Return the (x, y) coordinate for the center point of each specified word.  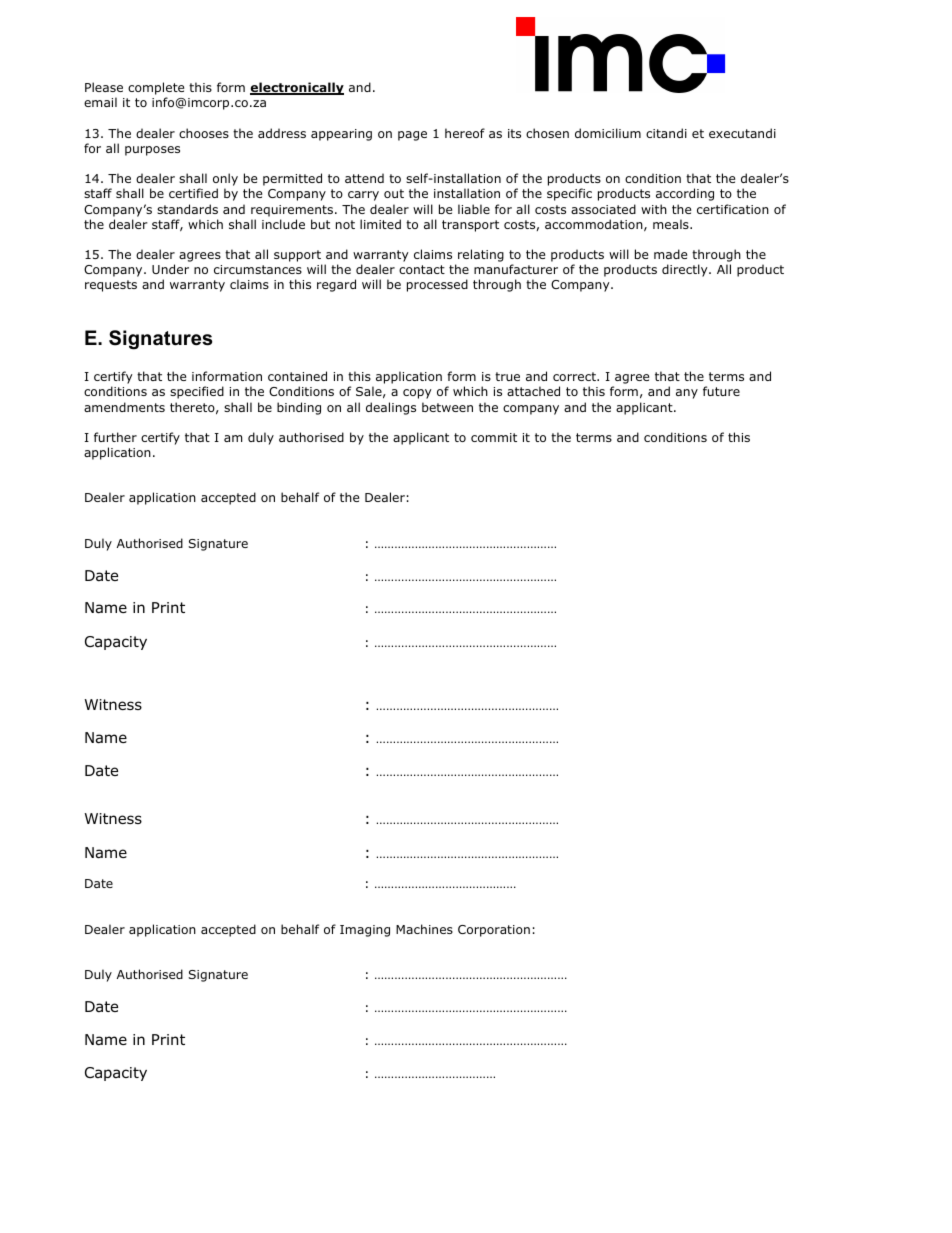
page (412, 136)
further (115, 437)
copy (417, 394)
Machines (424, 929)
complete (156, 90)
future (721, 391)
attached (533, 391)
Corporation (494, 931)
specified (197, 392)
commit (494, 437)
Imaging (365, 931)
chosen (547, 133)
